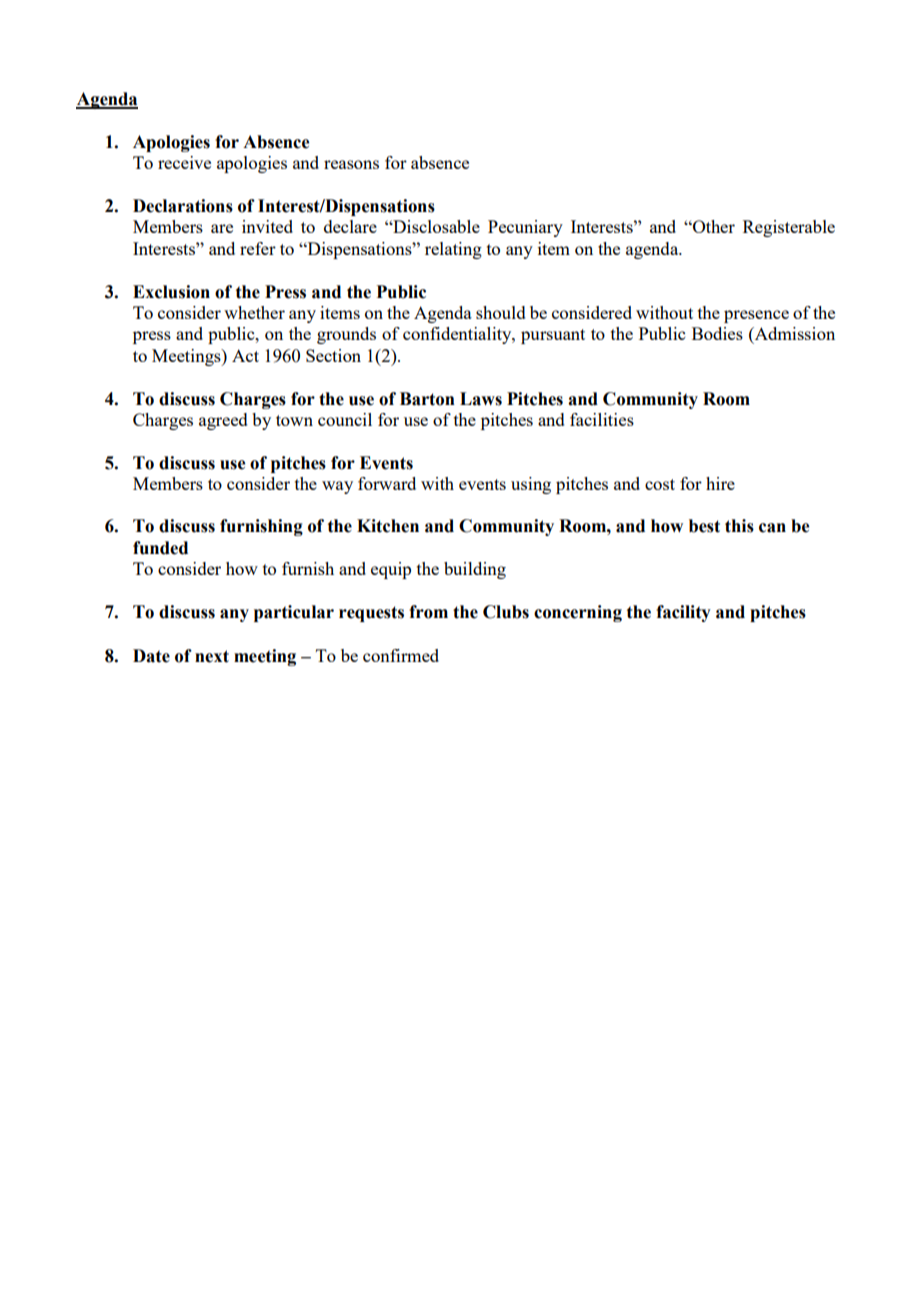 Image resolution: width=924 pixels, height=1308 pixels. What do you see at coordinates (223, 421) in the page?
I see `agreed` at bounding box center [223, 421].
